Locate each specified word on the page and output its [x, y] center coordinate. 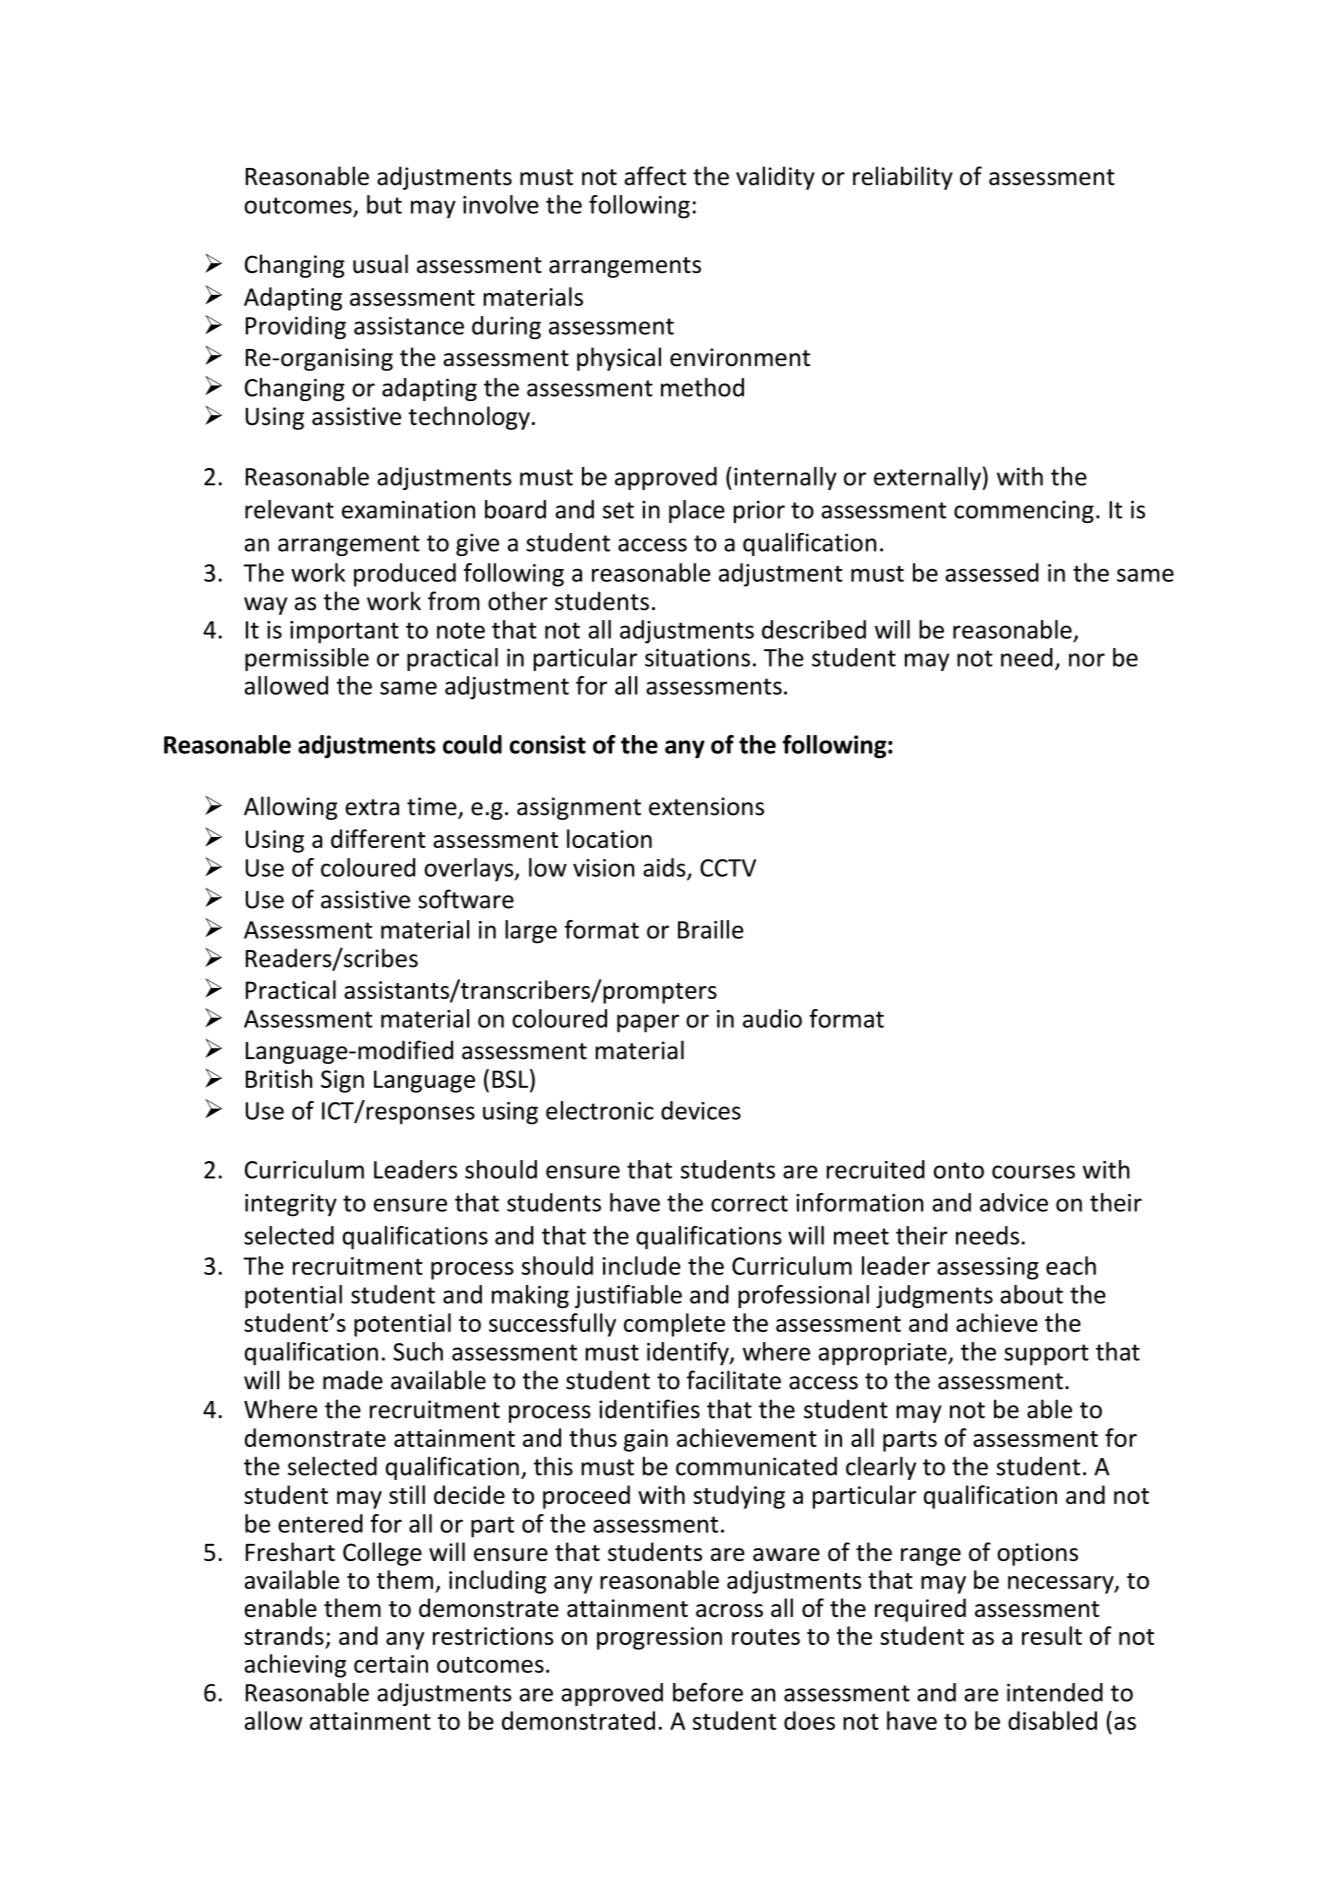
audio [772, 1018]
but [384, 204]
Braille [710, 929]
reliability [903, 178]
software [466, 899]
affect [655, 176]
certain [391, 1664]
